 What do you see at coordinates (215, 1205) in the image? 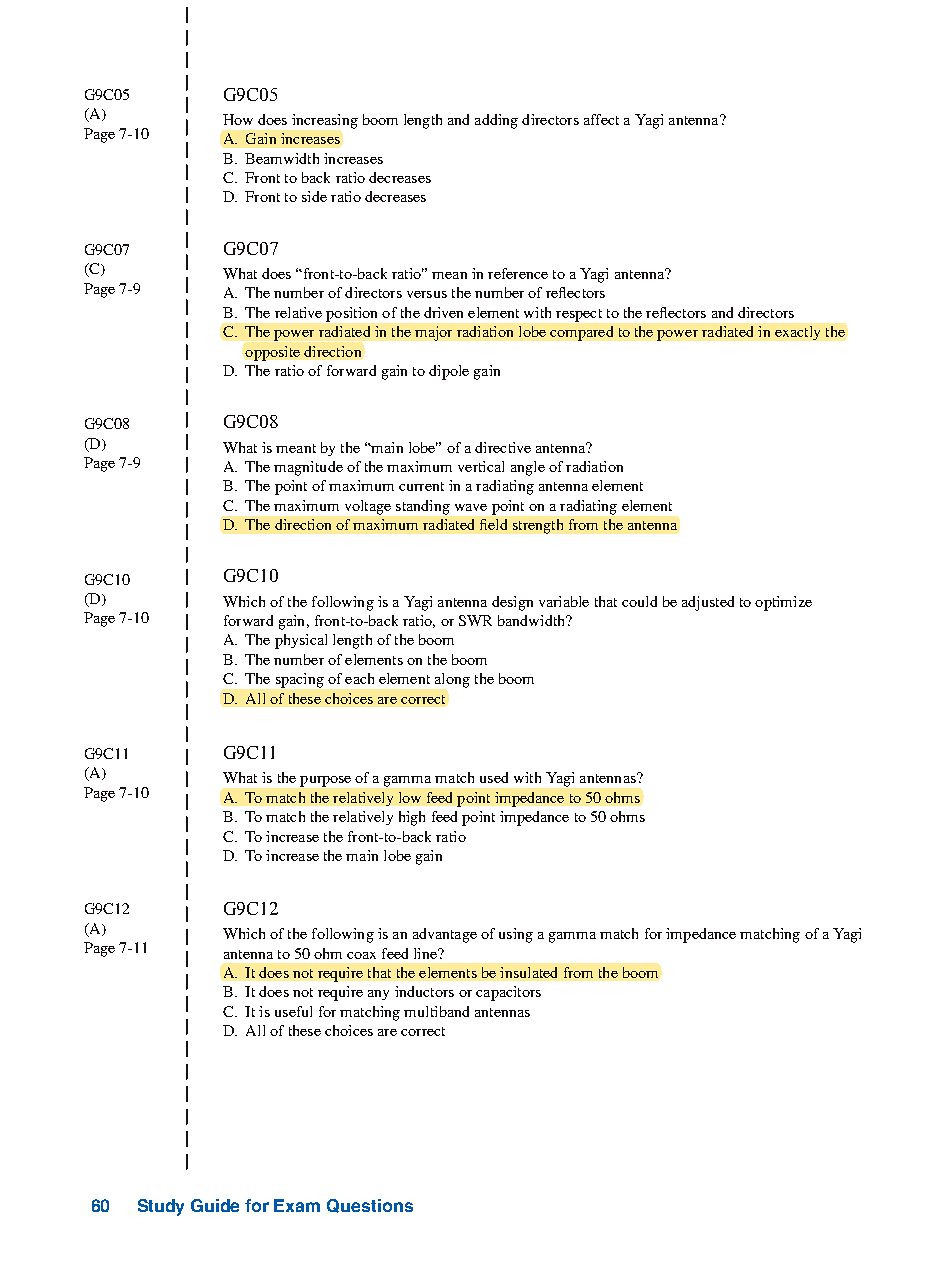
I see `Guide` at bounding box center [215, 1205].
